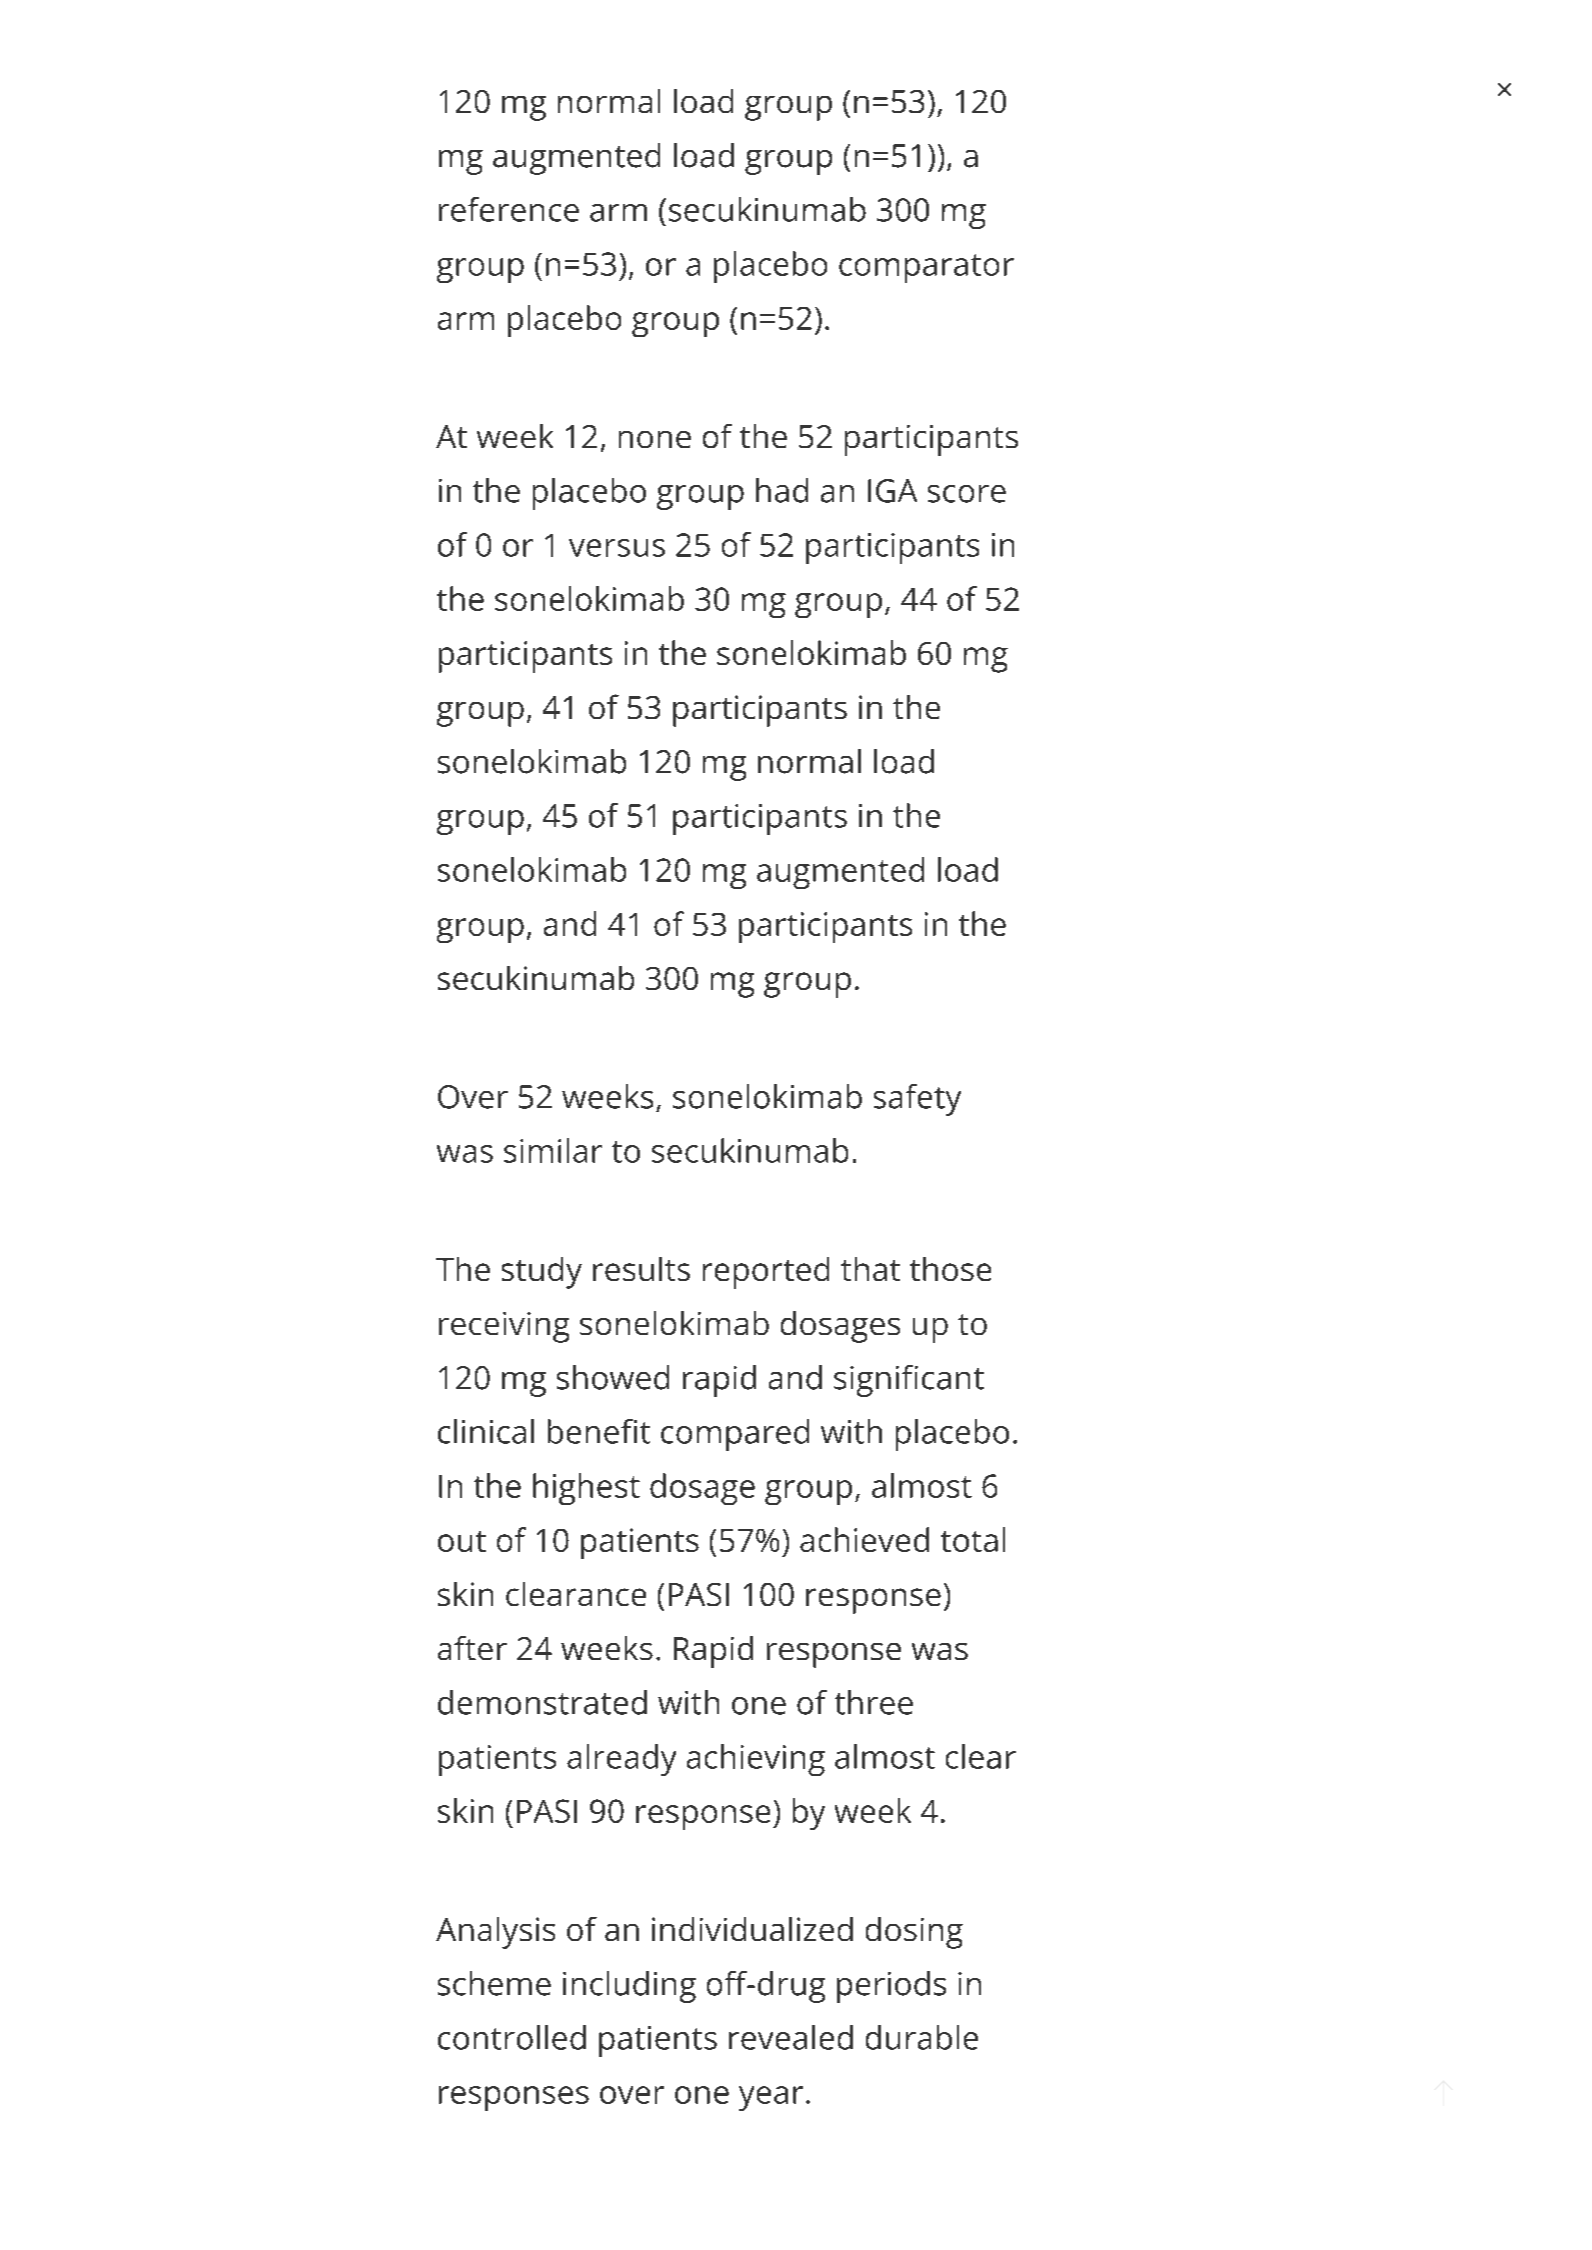 Image resolution: width=1592 pixels, height=2250 pixels. Describe the element at coordinates (917, 1100) in the image. I see `safety` at that location.
